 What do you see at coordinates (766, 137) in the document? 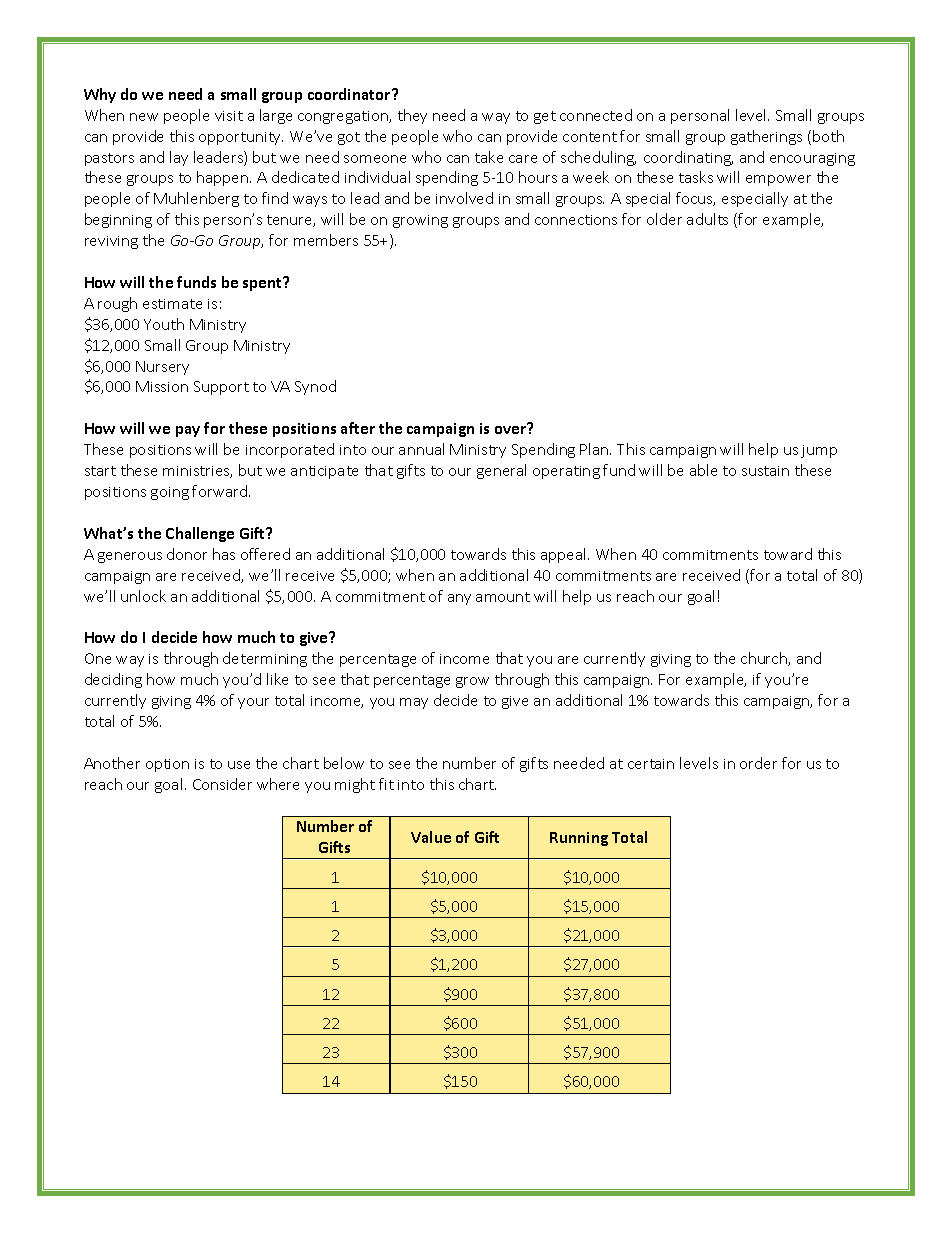
I see `gatherings` at bounding box center [766, 137].
